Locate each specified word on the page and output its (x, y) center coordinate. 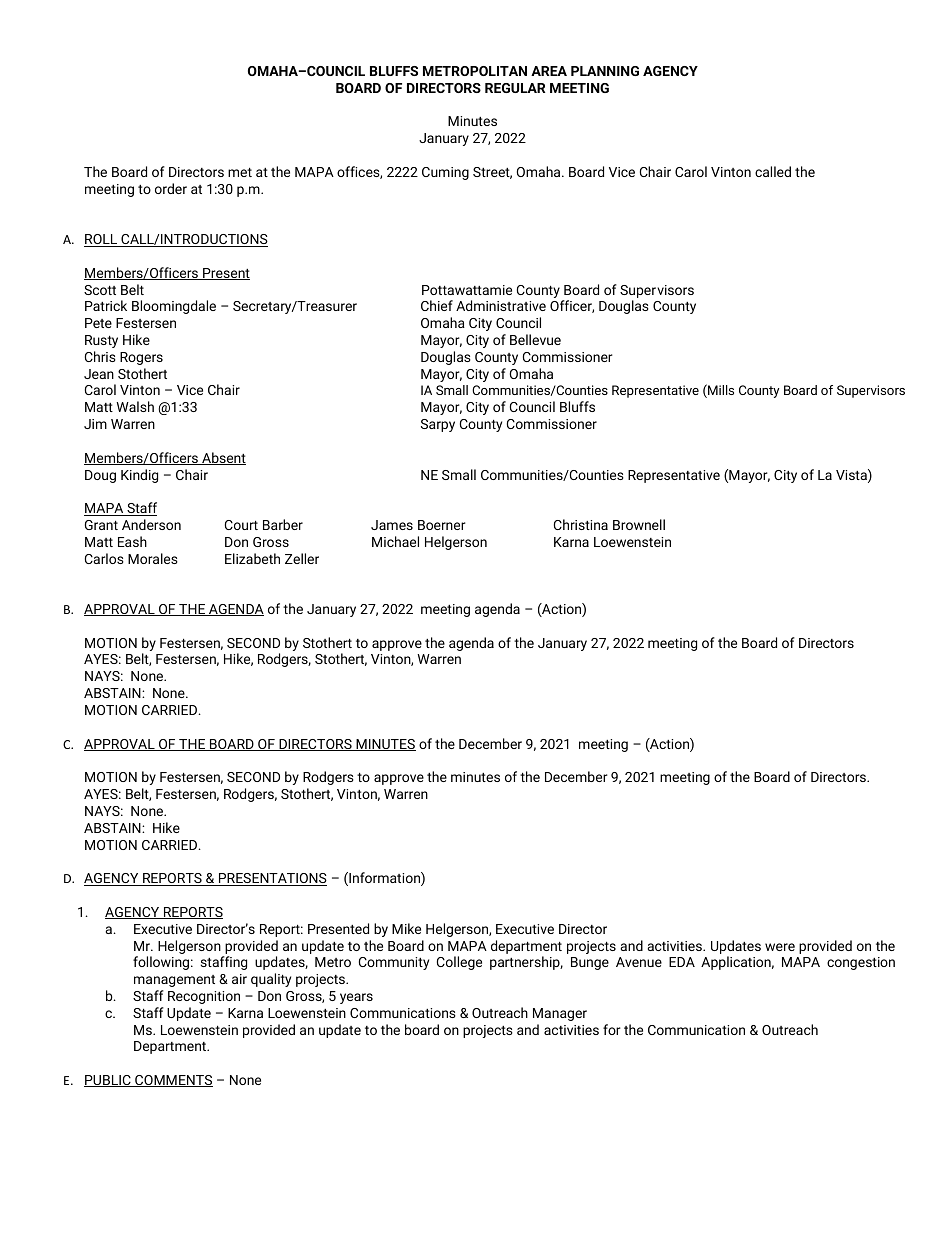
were (780, 947)
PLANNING (605, 71)
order (171, 188)
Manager (560, 1014)
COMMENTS (173, 1081)
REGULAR (515, 88)
